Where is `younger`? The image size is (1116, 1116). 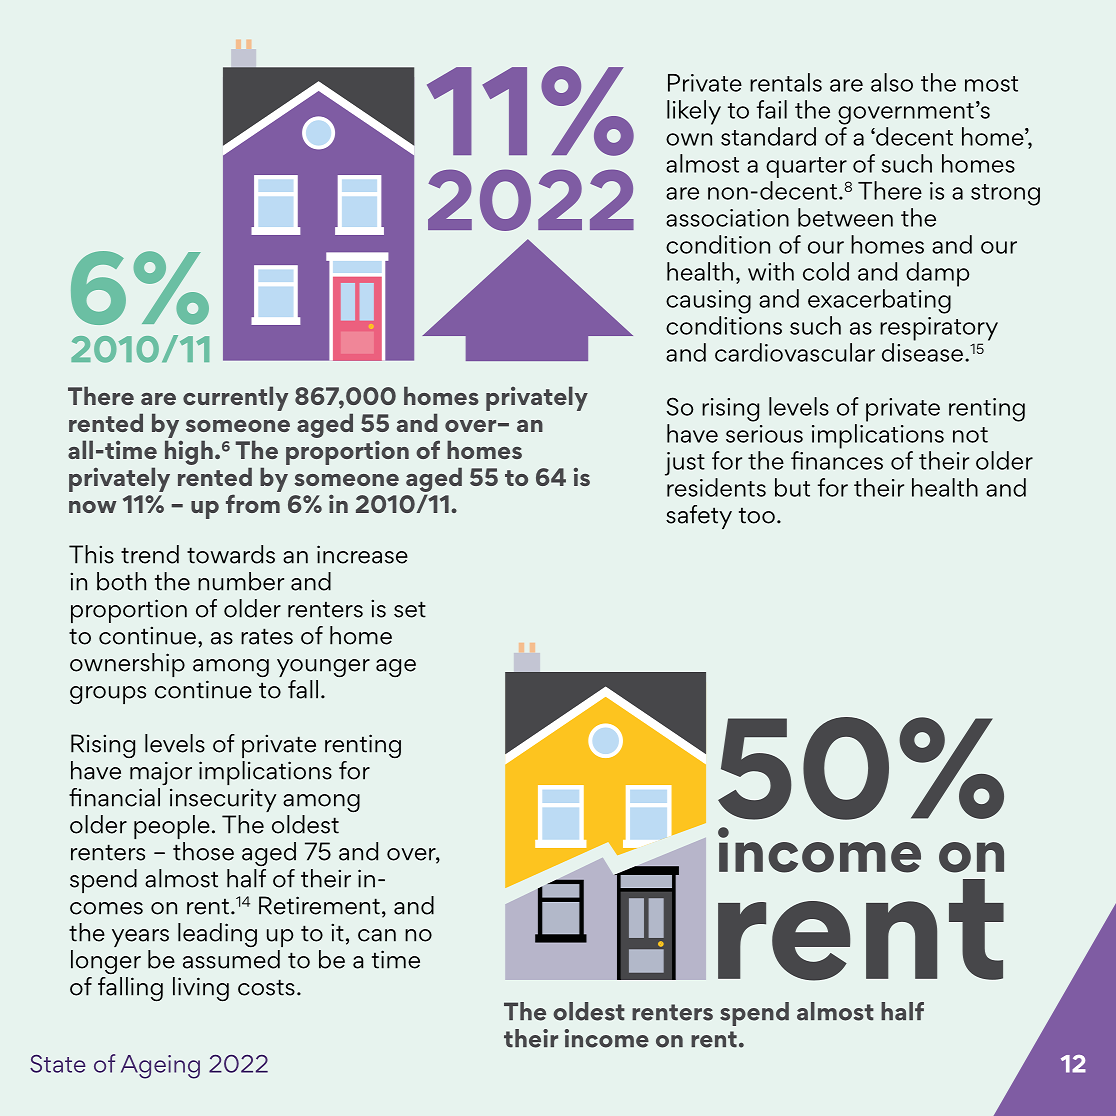
younger is located at coordinates (323, 668).
